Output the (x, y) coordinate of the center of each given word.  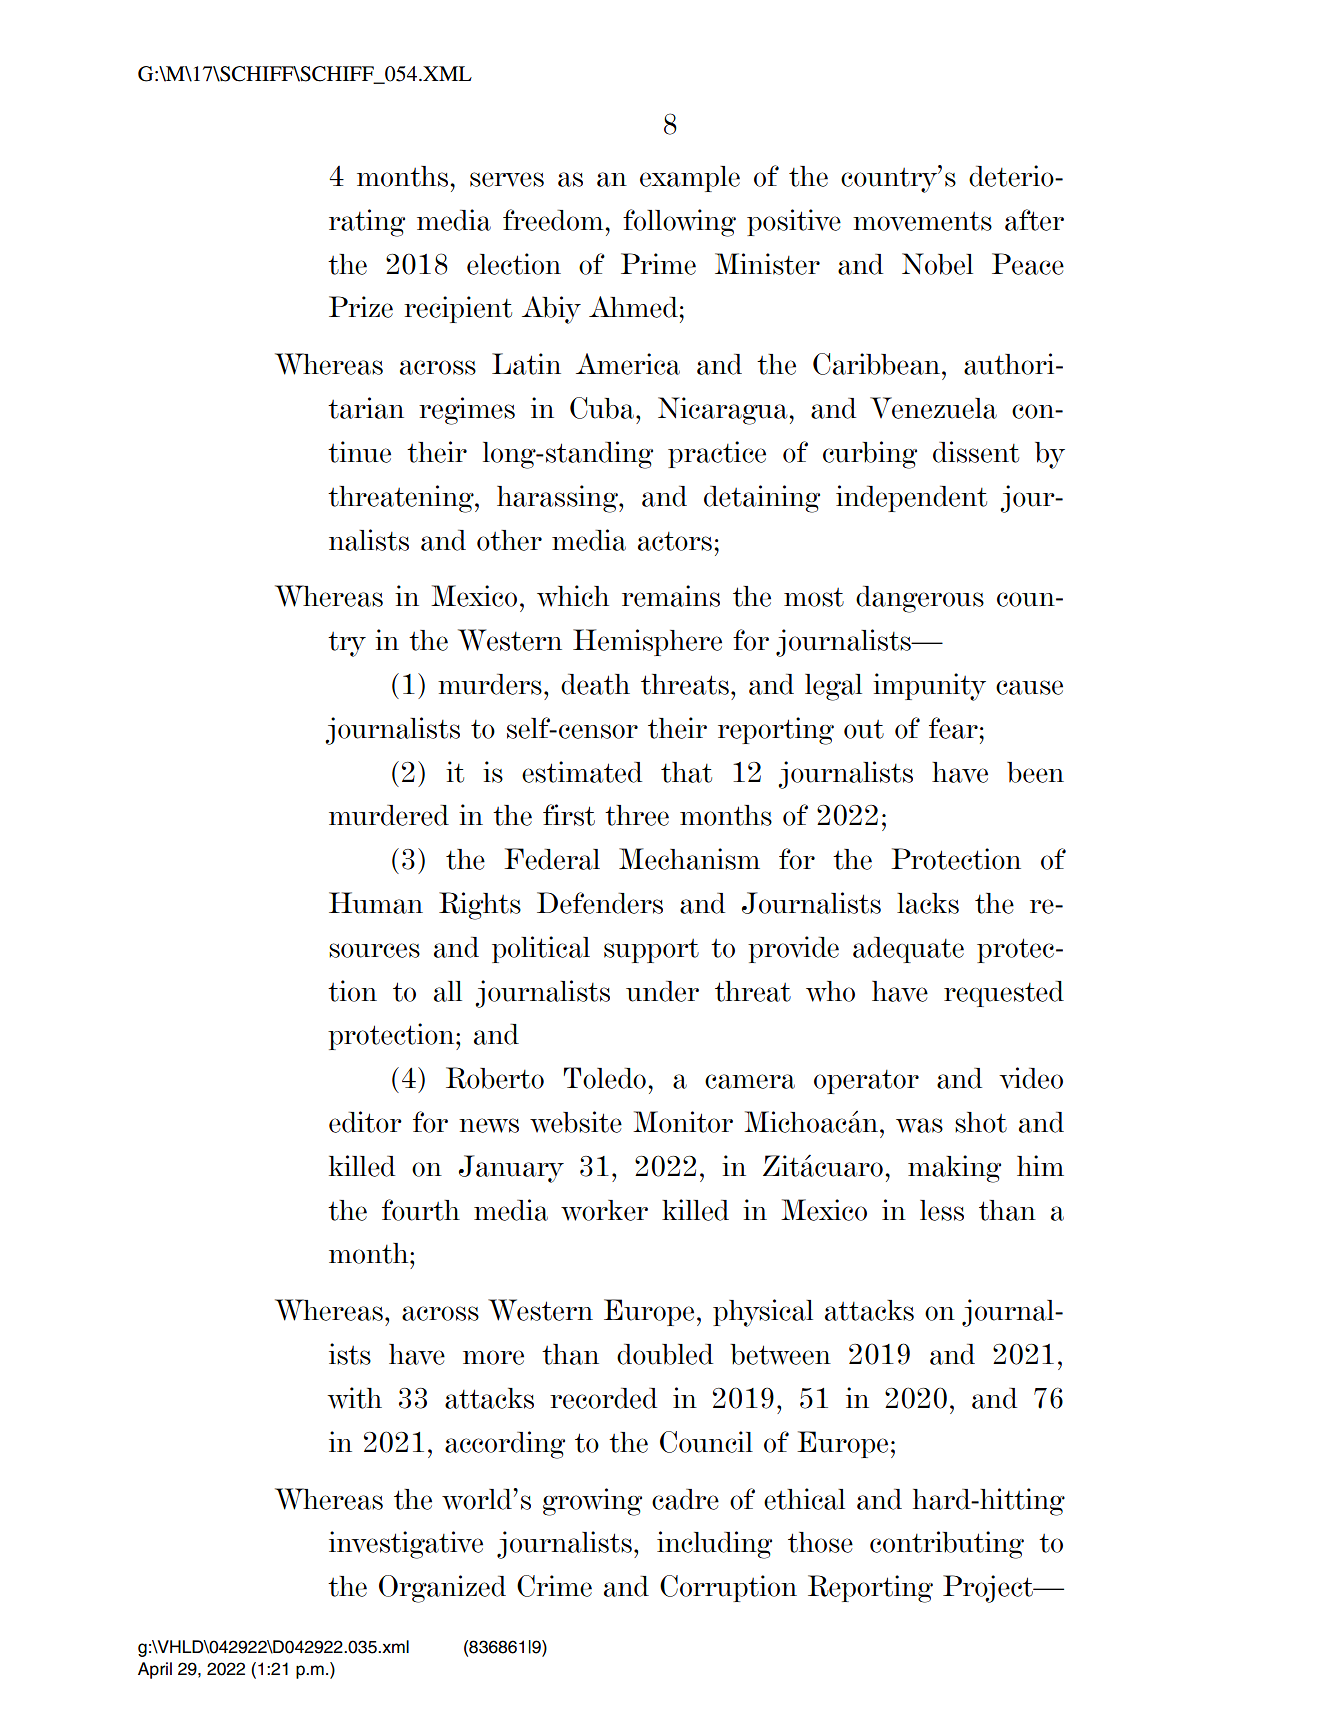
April (155, 1670)
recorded (603, 1398)
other (509, 540)
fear (953, 728)
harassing (558, 499)
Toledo (605, 1078)
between (780, 1354)
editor (365, 1122)
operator (866, 1082)
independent (911, 498)
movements (922, 221)
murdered (389, 815)
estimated (582, 772)
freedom (553, 220)
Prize (361, 307)
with (354, 1398)
